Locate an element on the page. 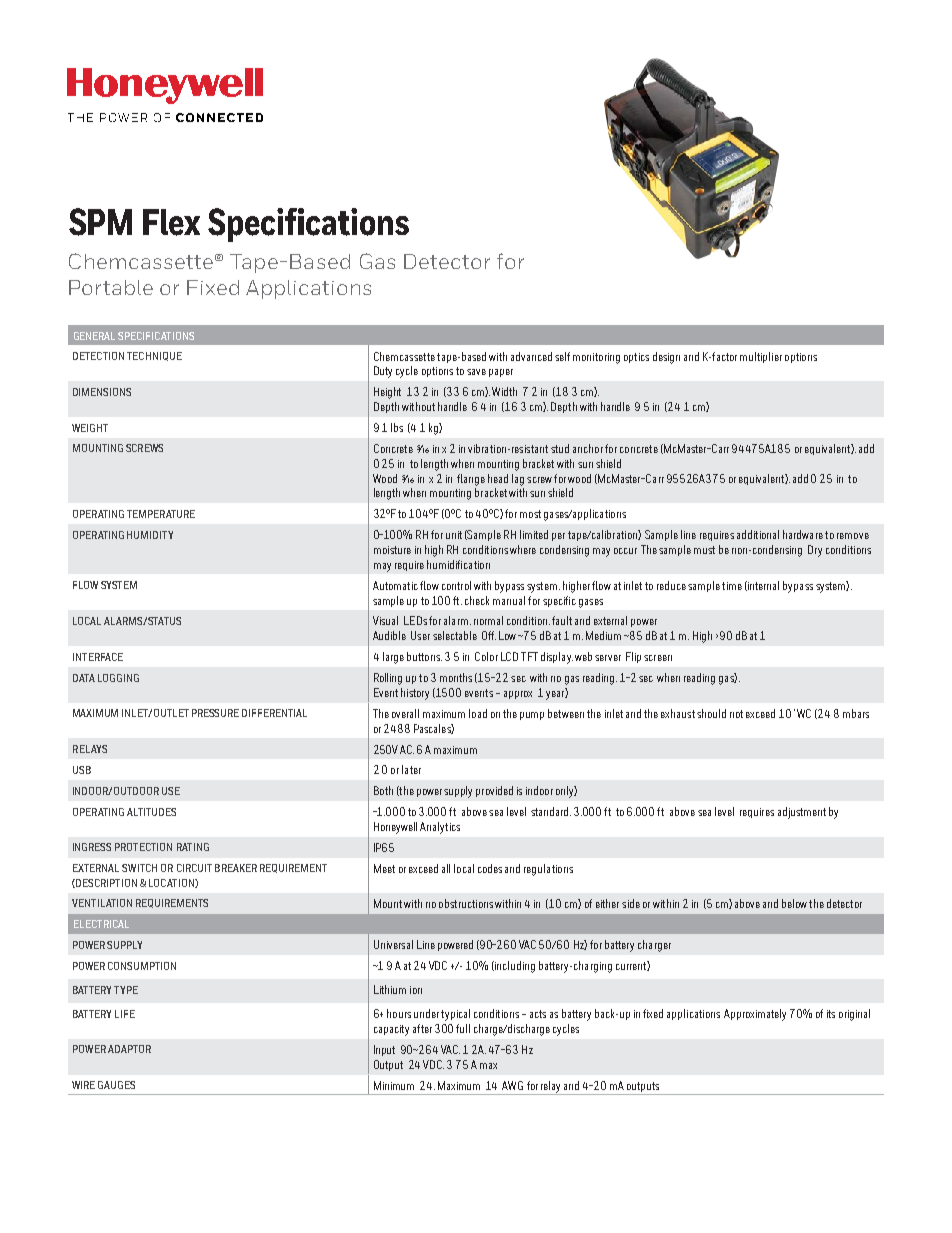 Image resolution: width=952 pixels, height=1233 pixels. screen is located at coordinates (658, 658).
